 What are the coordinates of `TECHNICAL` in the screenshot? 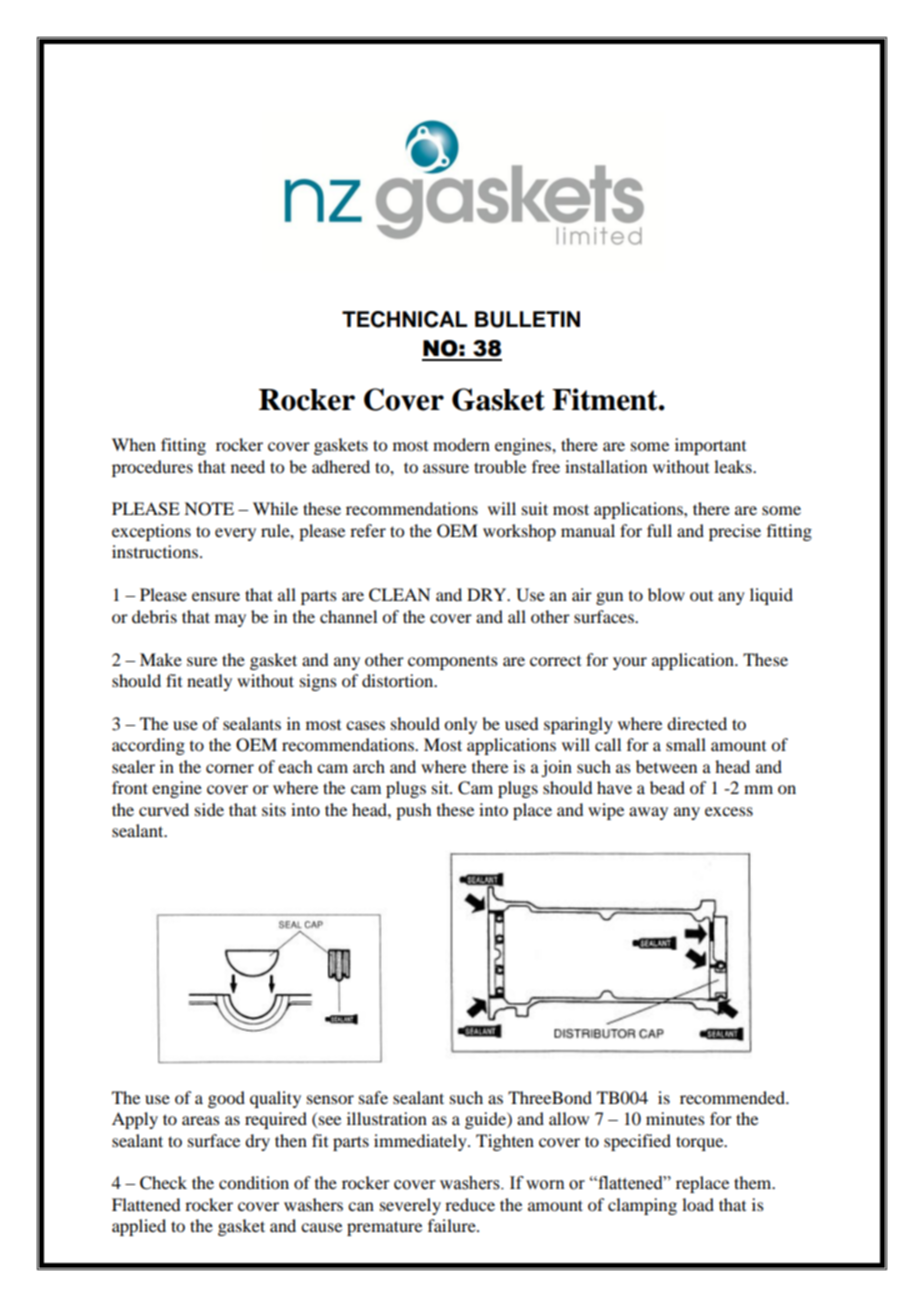 It's located at (404, 319).
